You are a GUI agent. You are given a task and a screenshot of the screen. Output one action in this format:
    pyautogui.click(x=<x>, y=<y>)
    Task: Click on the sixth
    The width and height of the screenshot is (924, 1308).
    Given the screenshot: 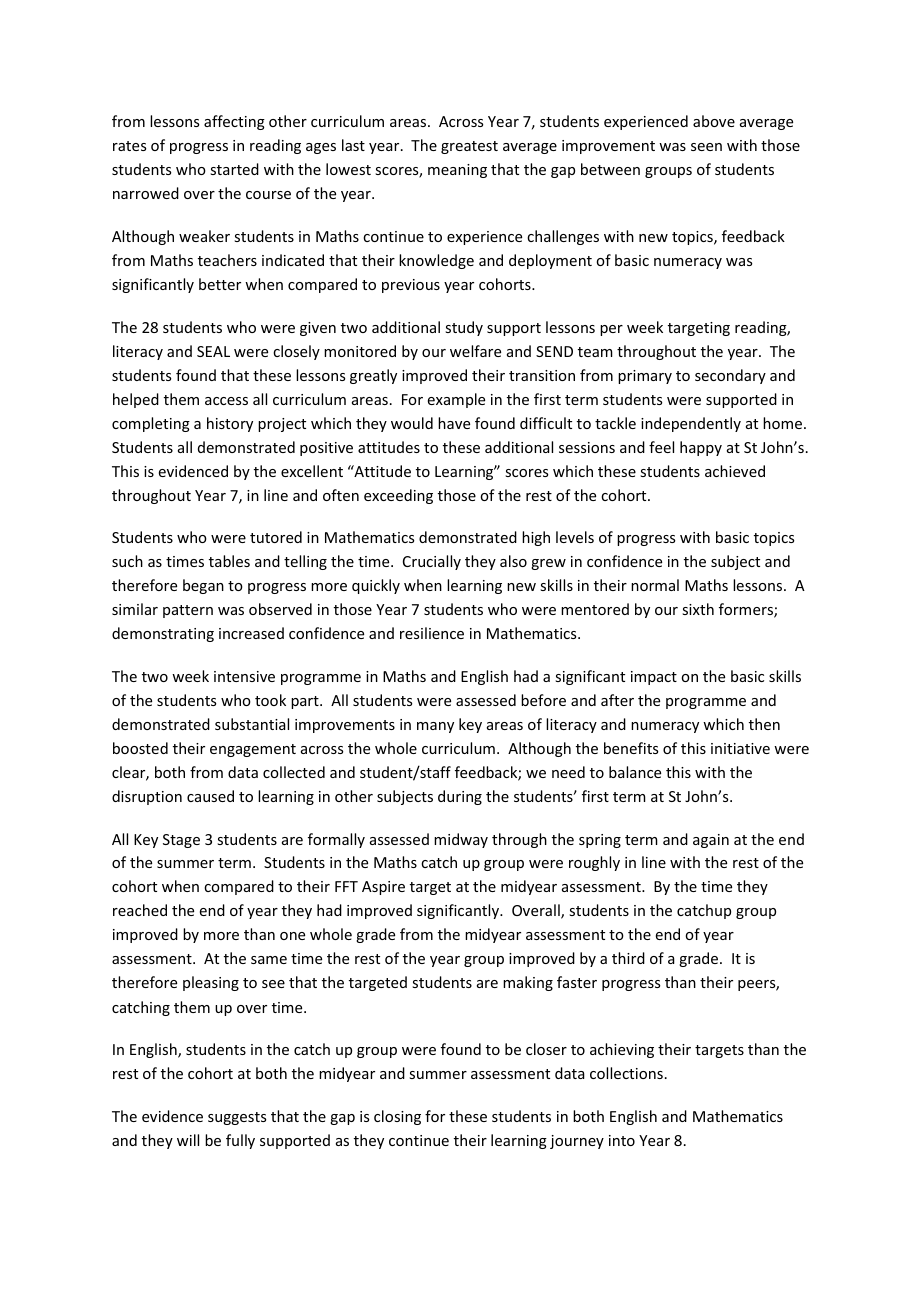 What is the action you would take?
    pyautogui.click(x=698, y=609)
